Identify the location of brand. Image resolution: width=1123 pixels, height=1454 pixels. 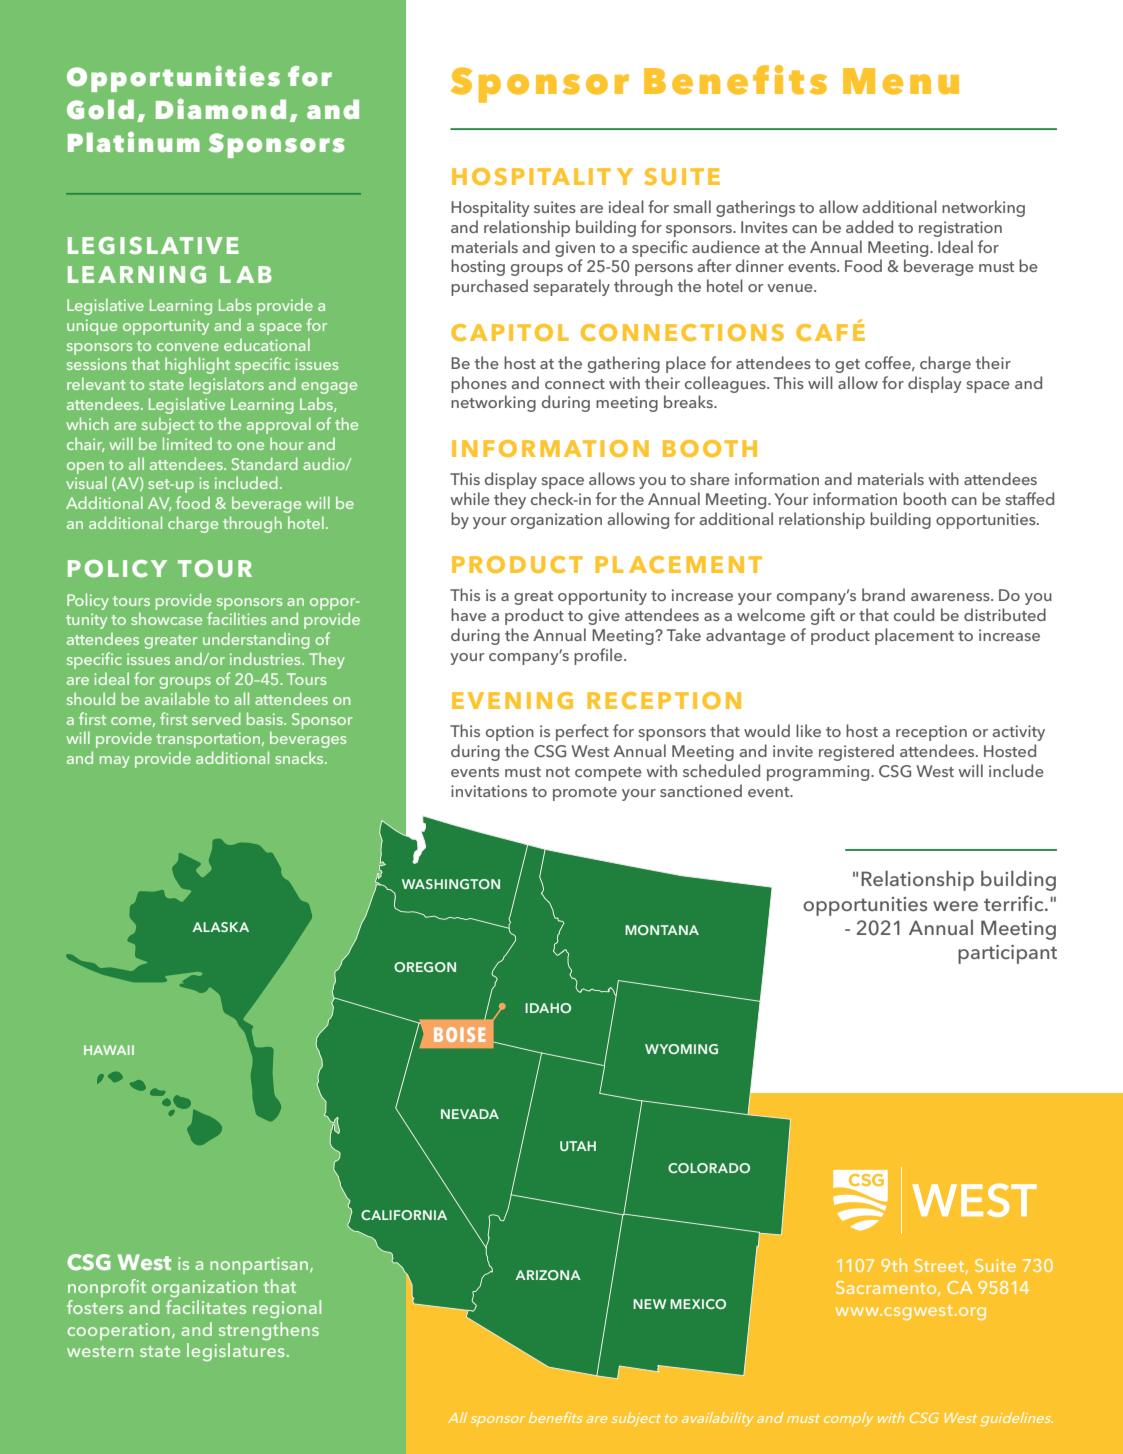
(883, 594).
